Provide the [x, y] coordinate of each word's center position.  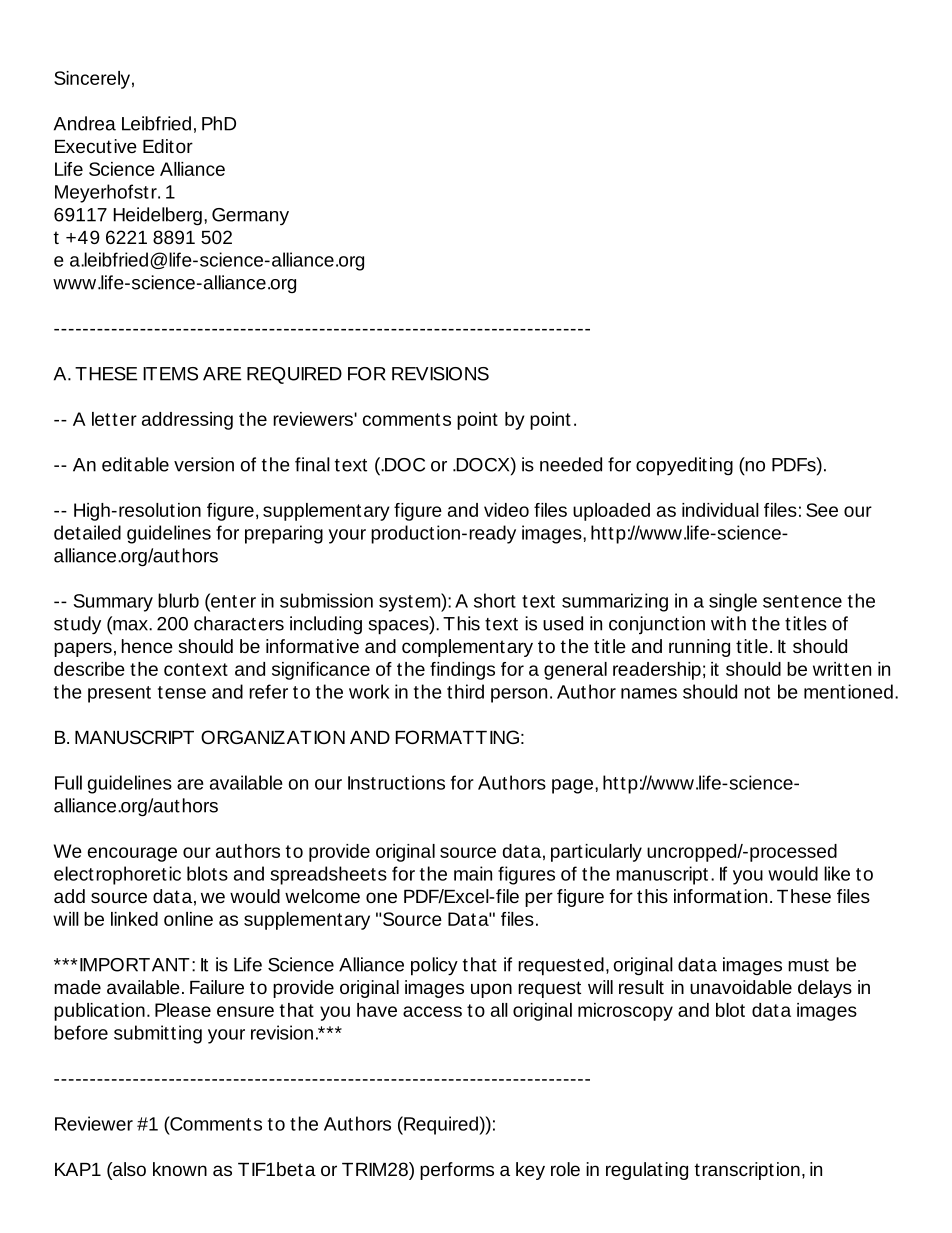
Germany [250, 216]
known [180, 1169]
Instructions [396, 782]
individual [720, 510]
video [506, 510]
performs [457, 1171]
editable [135, 464]
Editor [168, 146]
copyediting [684, 466]
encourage [132, 854]
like [837, 873]
